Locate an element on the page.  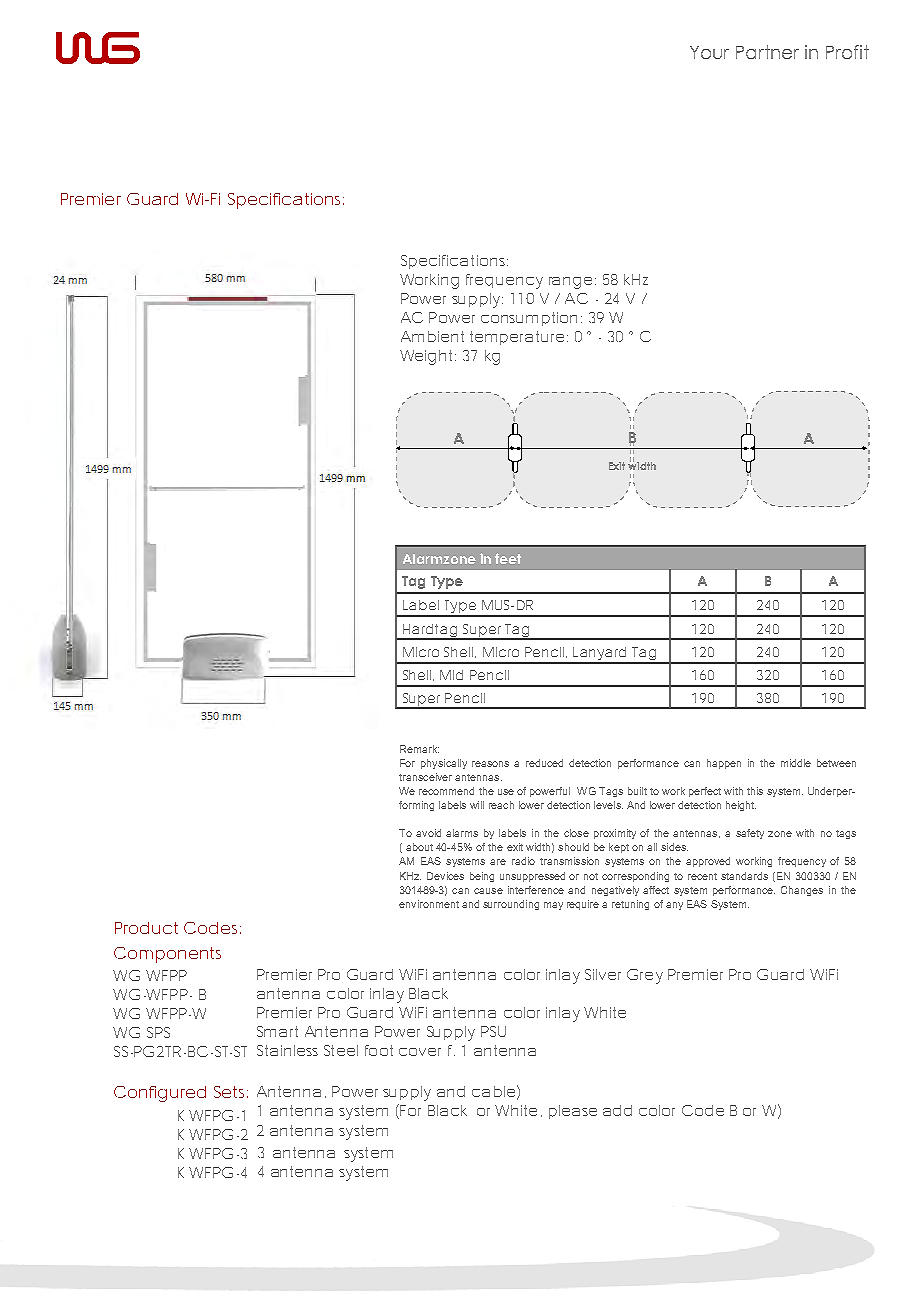
add is located at coordinates (617, 1110).
